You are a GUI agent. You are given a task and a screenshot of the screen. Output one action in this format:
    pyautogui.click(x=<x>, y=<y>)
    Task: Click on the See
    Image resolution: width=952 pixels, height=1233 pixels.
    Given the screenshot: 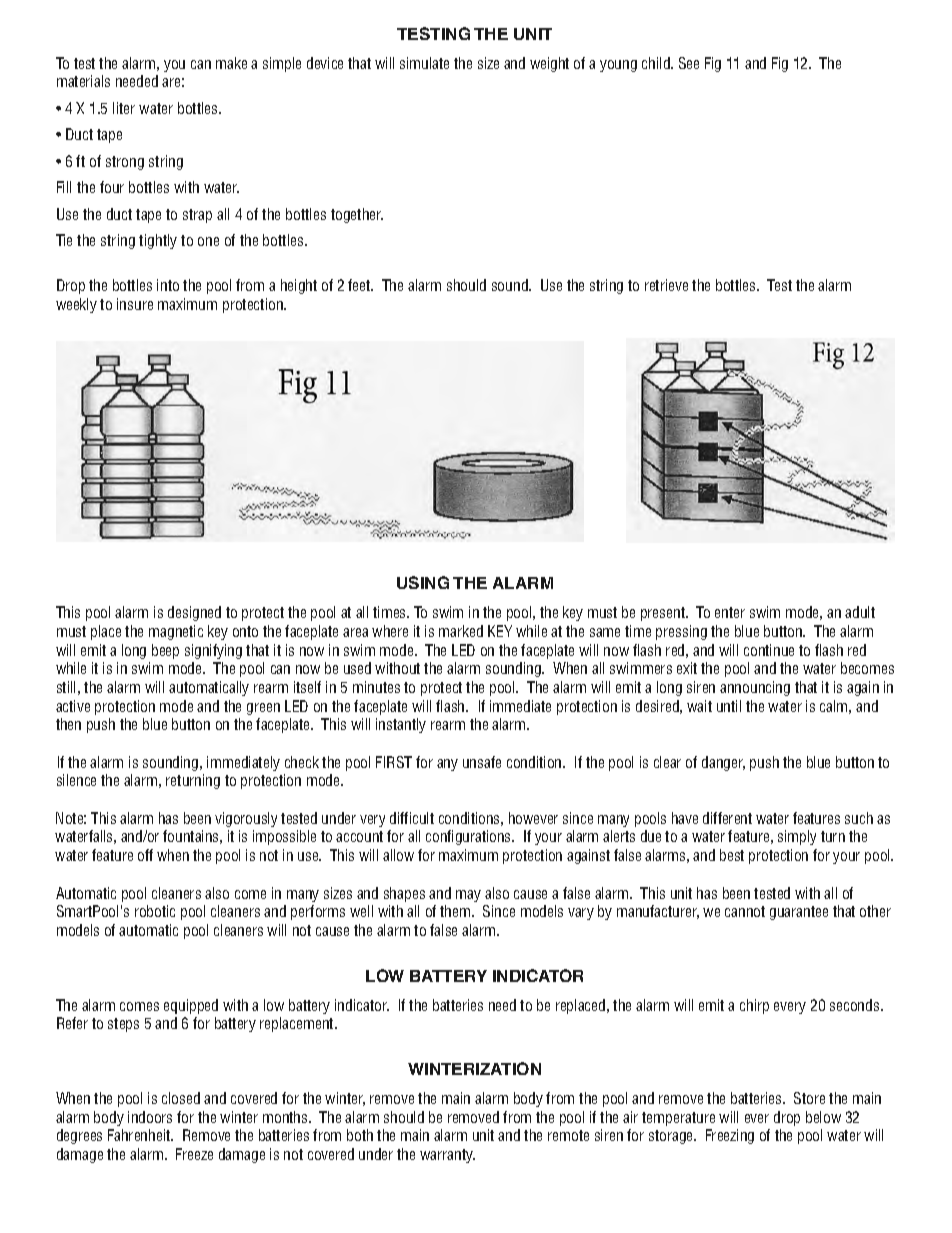 What is the action you would take?
    pyautogui.click(x=689, y=63)
